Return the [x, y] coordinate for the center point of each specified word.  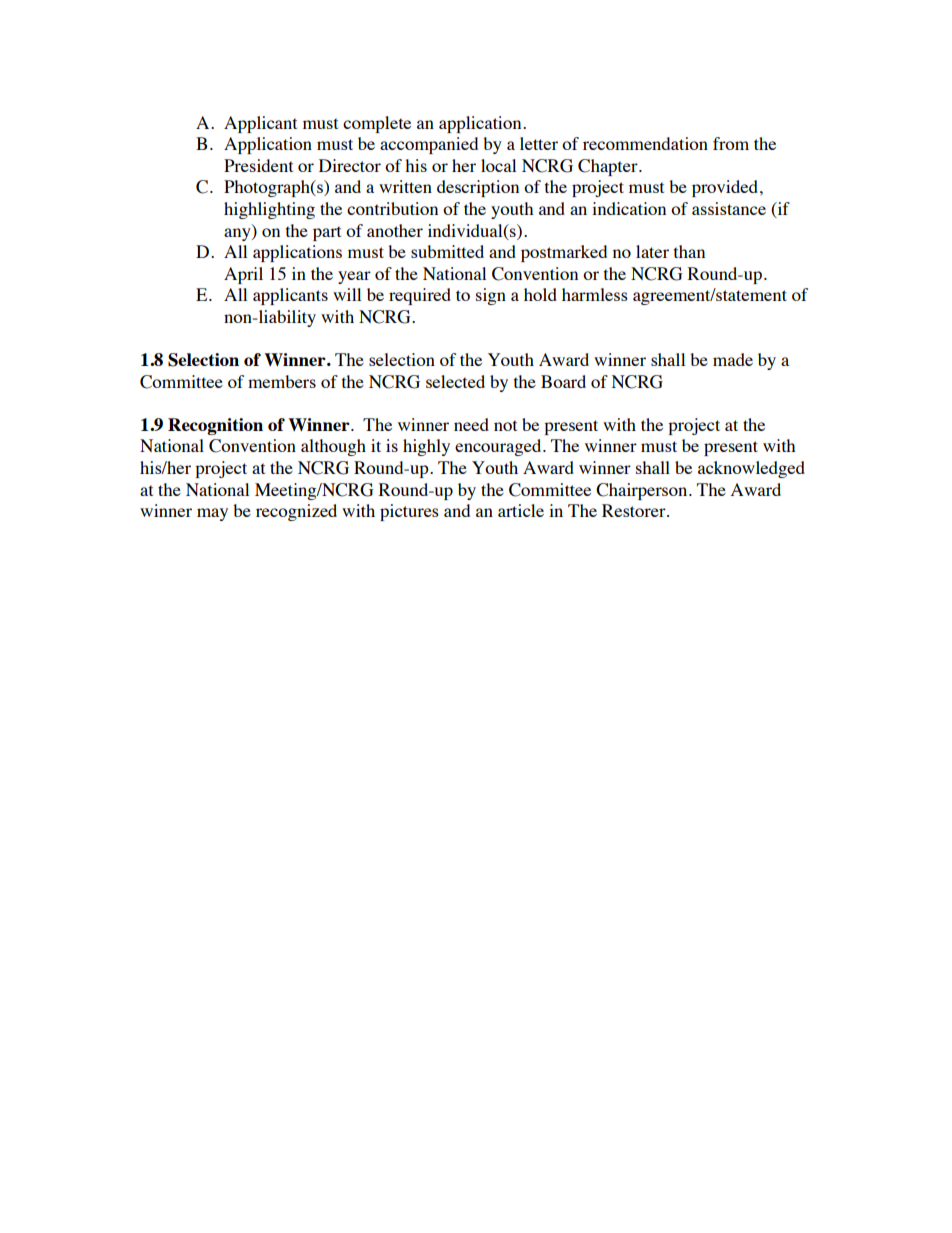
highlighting [269, 210]
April [243, 275]
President [258, 165]
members [282, 381]
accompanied [429, 145]
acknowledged [751, 469]
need [471, 424]
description [478, 188]
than [689, 251]
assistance [729, 208]
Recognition [215, 426]
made [733, 359]
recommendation [645, 143]
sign [491, 296]
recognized [296, 512]
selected [455, 381]
